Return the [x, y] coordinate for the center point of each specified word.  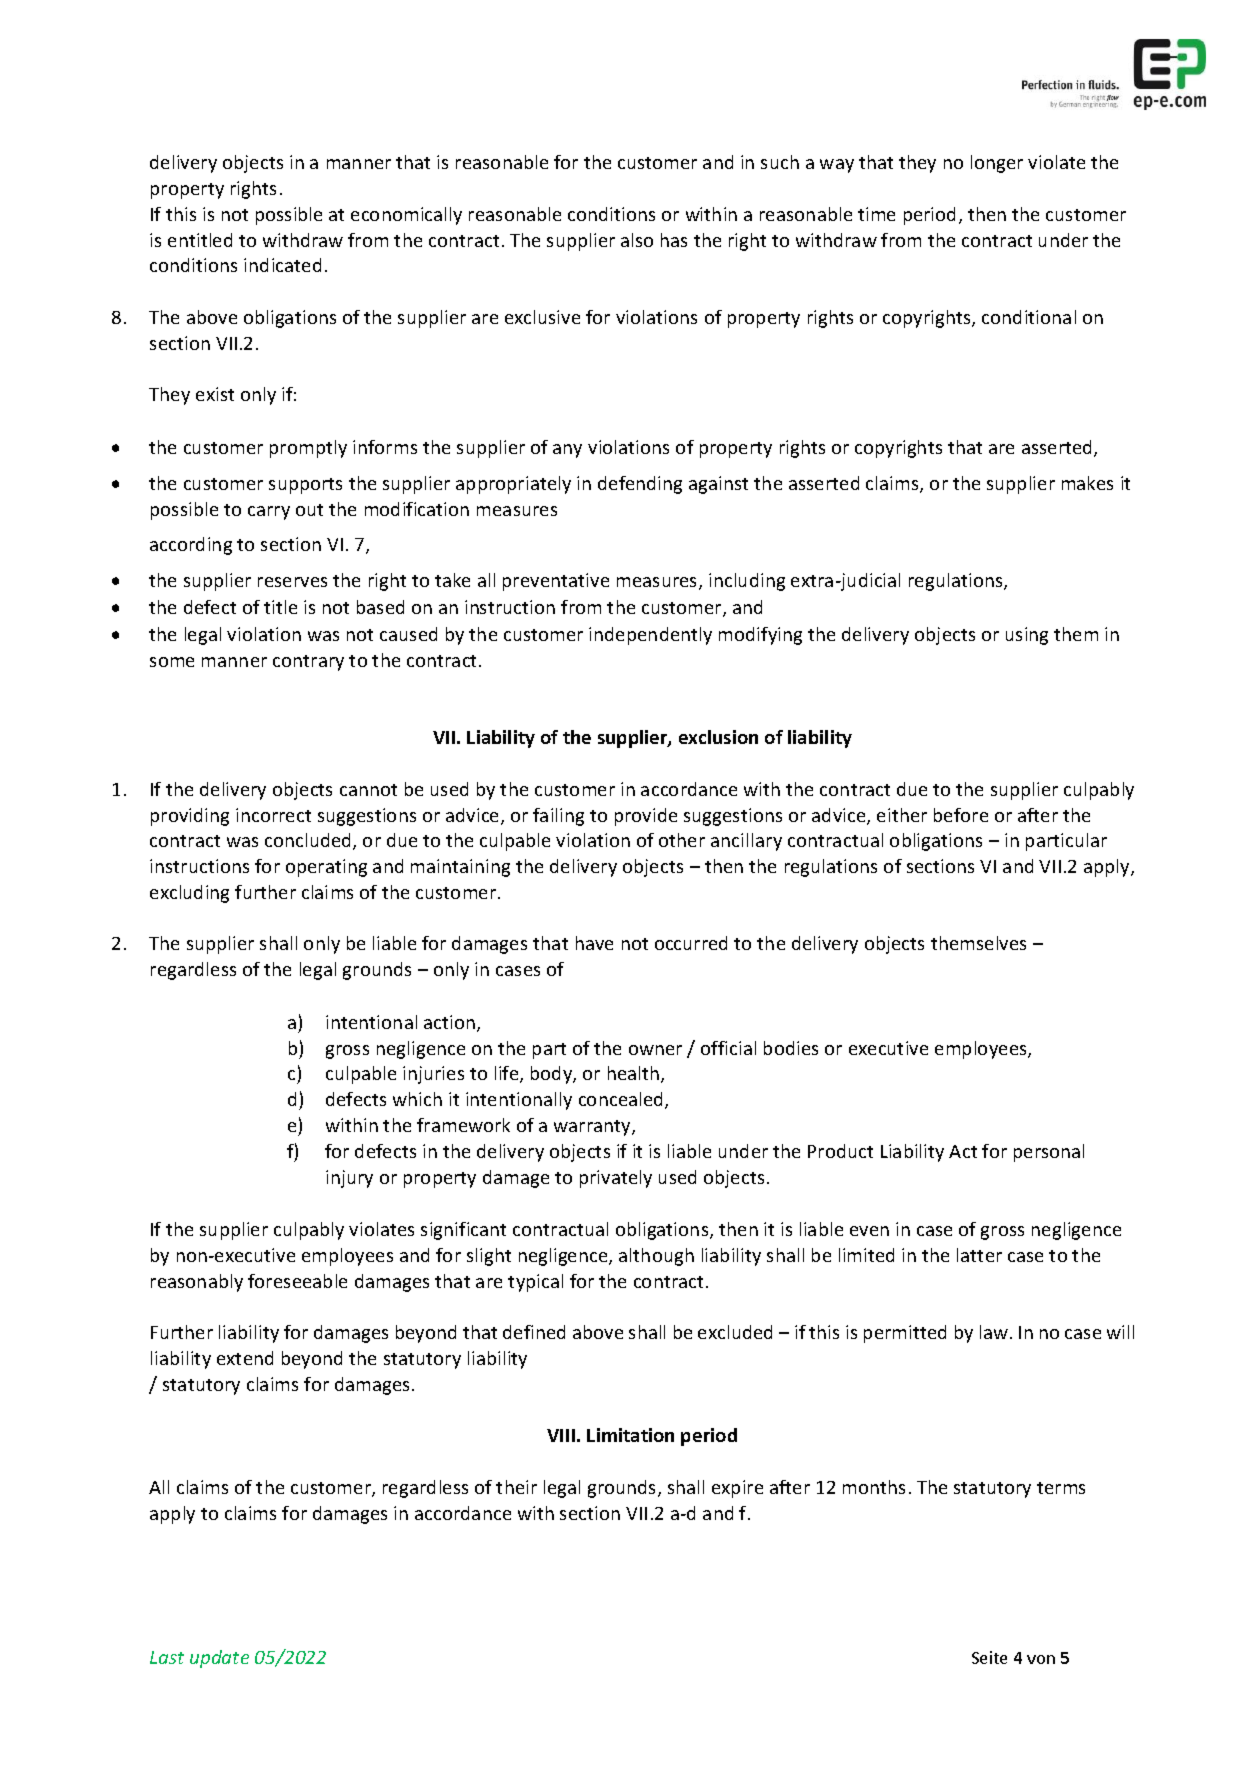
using [1027, 636]
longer [997, 164]
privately [616, 1179]
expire [737, 1489]
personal [1049, 1153]
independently [650, 636]
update [219, 1659]
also [637, 240]
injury [349, 1179]
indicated [282, 265]
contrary [308, 663]
